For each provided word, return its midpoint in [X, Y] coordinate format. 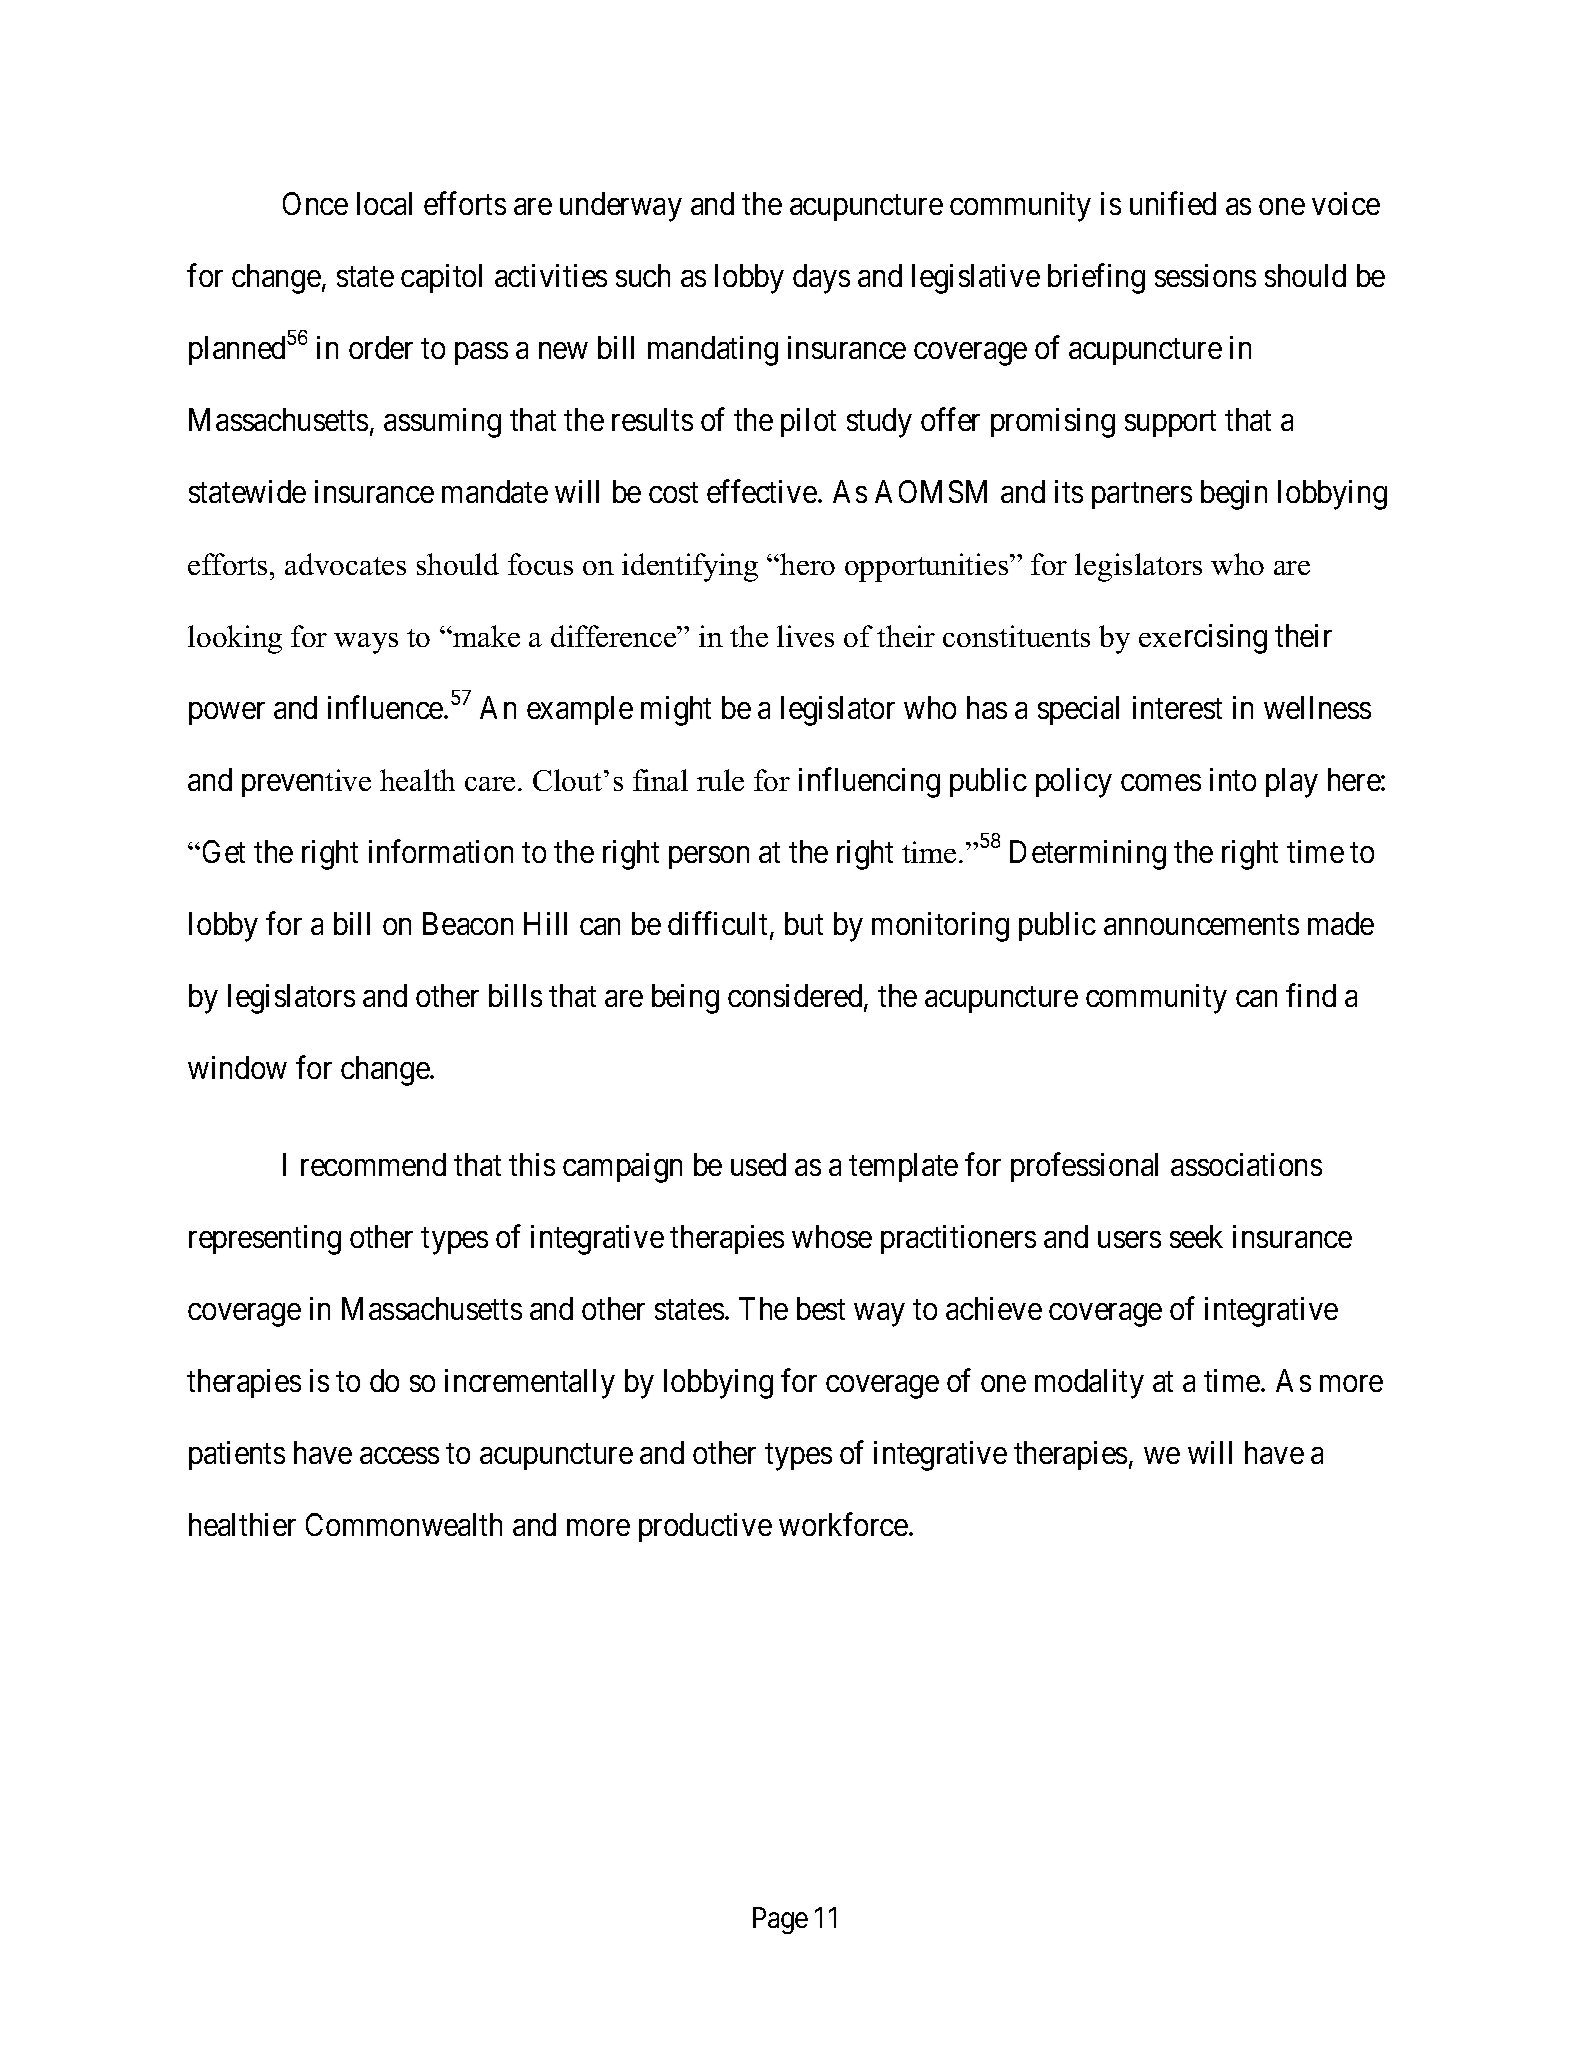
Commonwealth [404, 1524]
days [821, 279]
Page [780, 1920]
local [384, 203]
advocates [345, 564]
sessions [1205, 275]
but [804, 923]
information [441, 851]
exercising [1203, 639]
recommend [373, 1164]
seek [1196, 1236]
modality [1089, 1384]
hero [806, 564]
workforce [843, 1524]
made [1341, 923]
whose [832, 1236]
